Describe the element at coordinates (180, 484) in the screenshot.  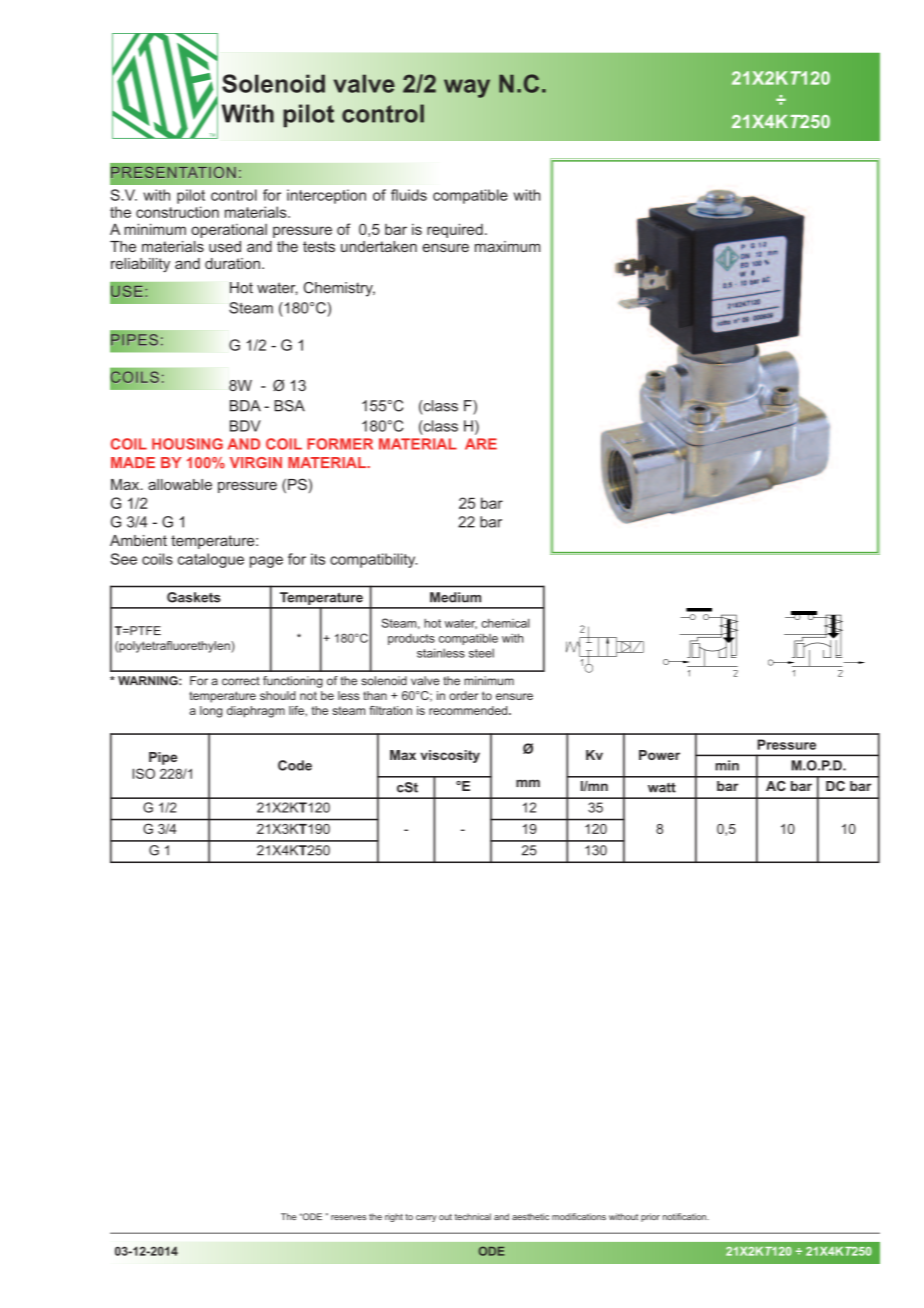
I see `allowable` at that location.
